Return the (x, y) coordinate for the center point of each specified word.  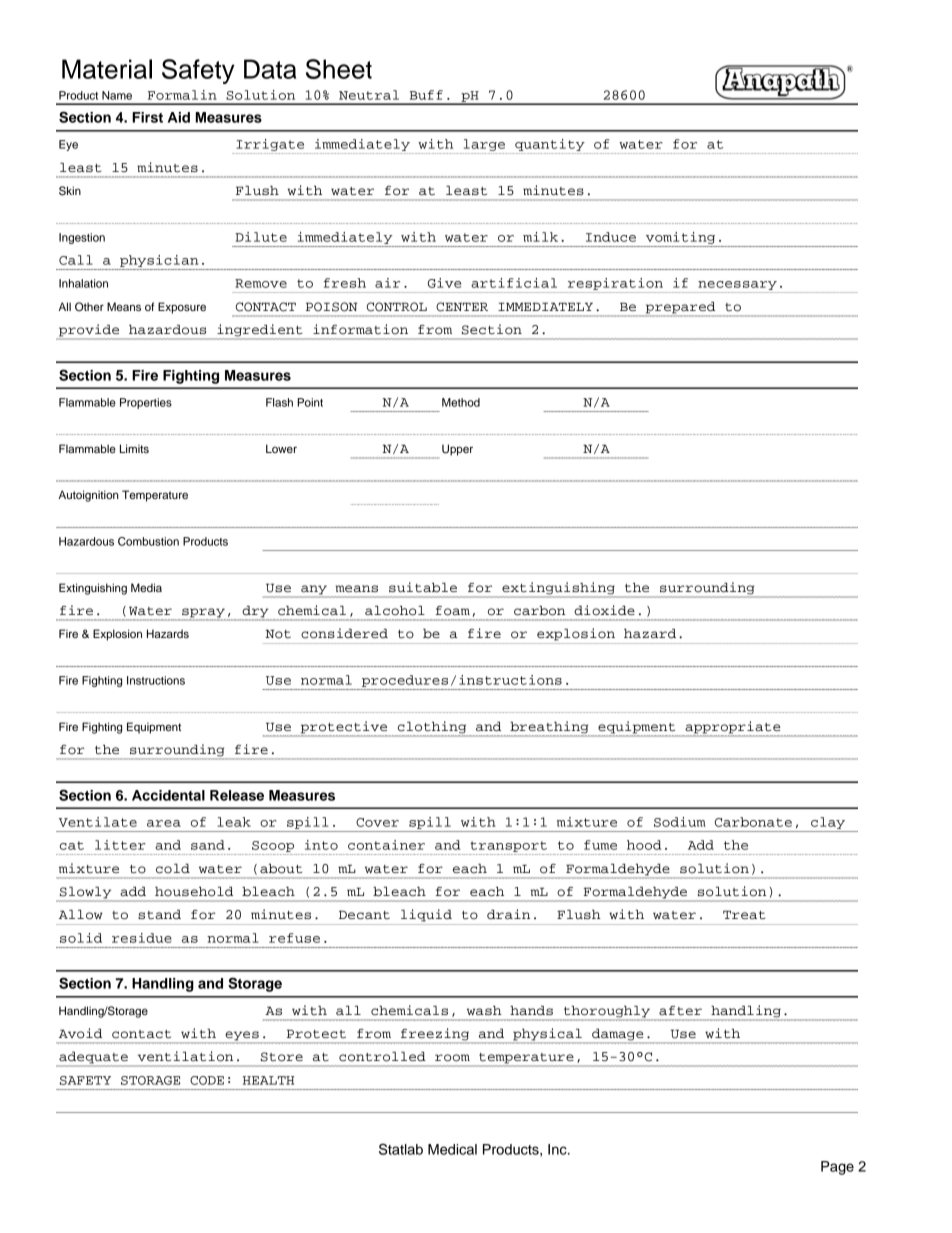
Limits (134, 448)
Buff (426, 95)
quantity (550, 145)
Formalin (182, 95)
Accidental (168, 795)
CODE (207, 1080)
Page (837, 1168)
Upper (457, 450)
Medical (452, 1149)
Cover (377, 822)
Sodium (680, 822)
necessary (737, 285)
